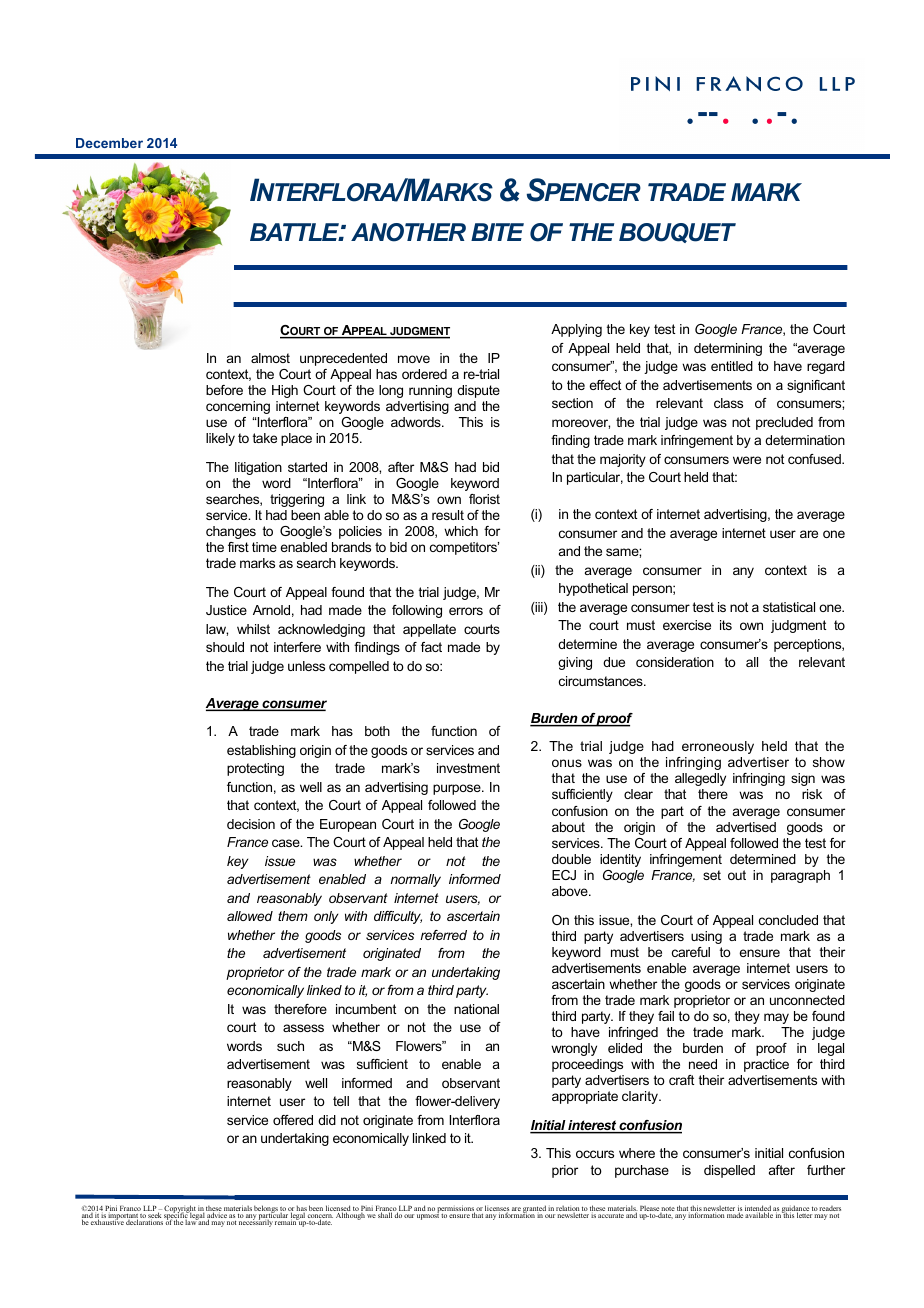 This page has width=924, height=1308. Describe the element at coordinates (497, 232) in the page. I see `BITE` at that location.
